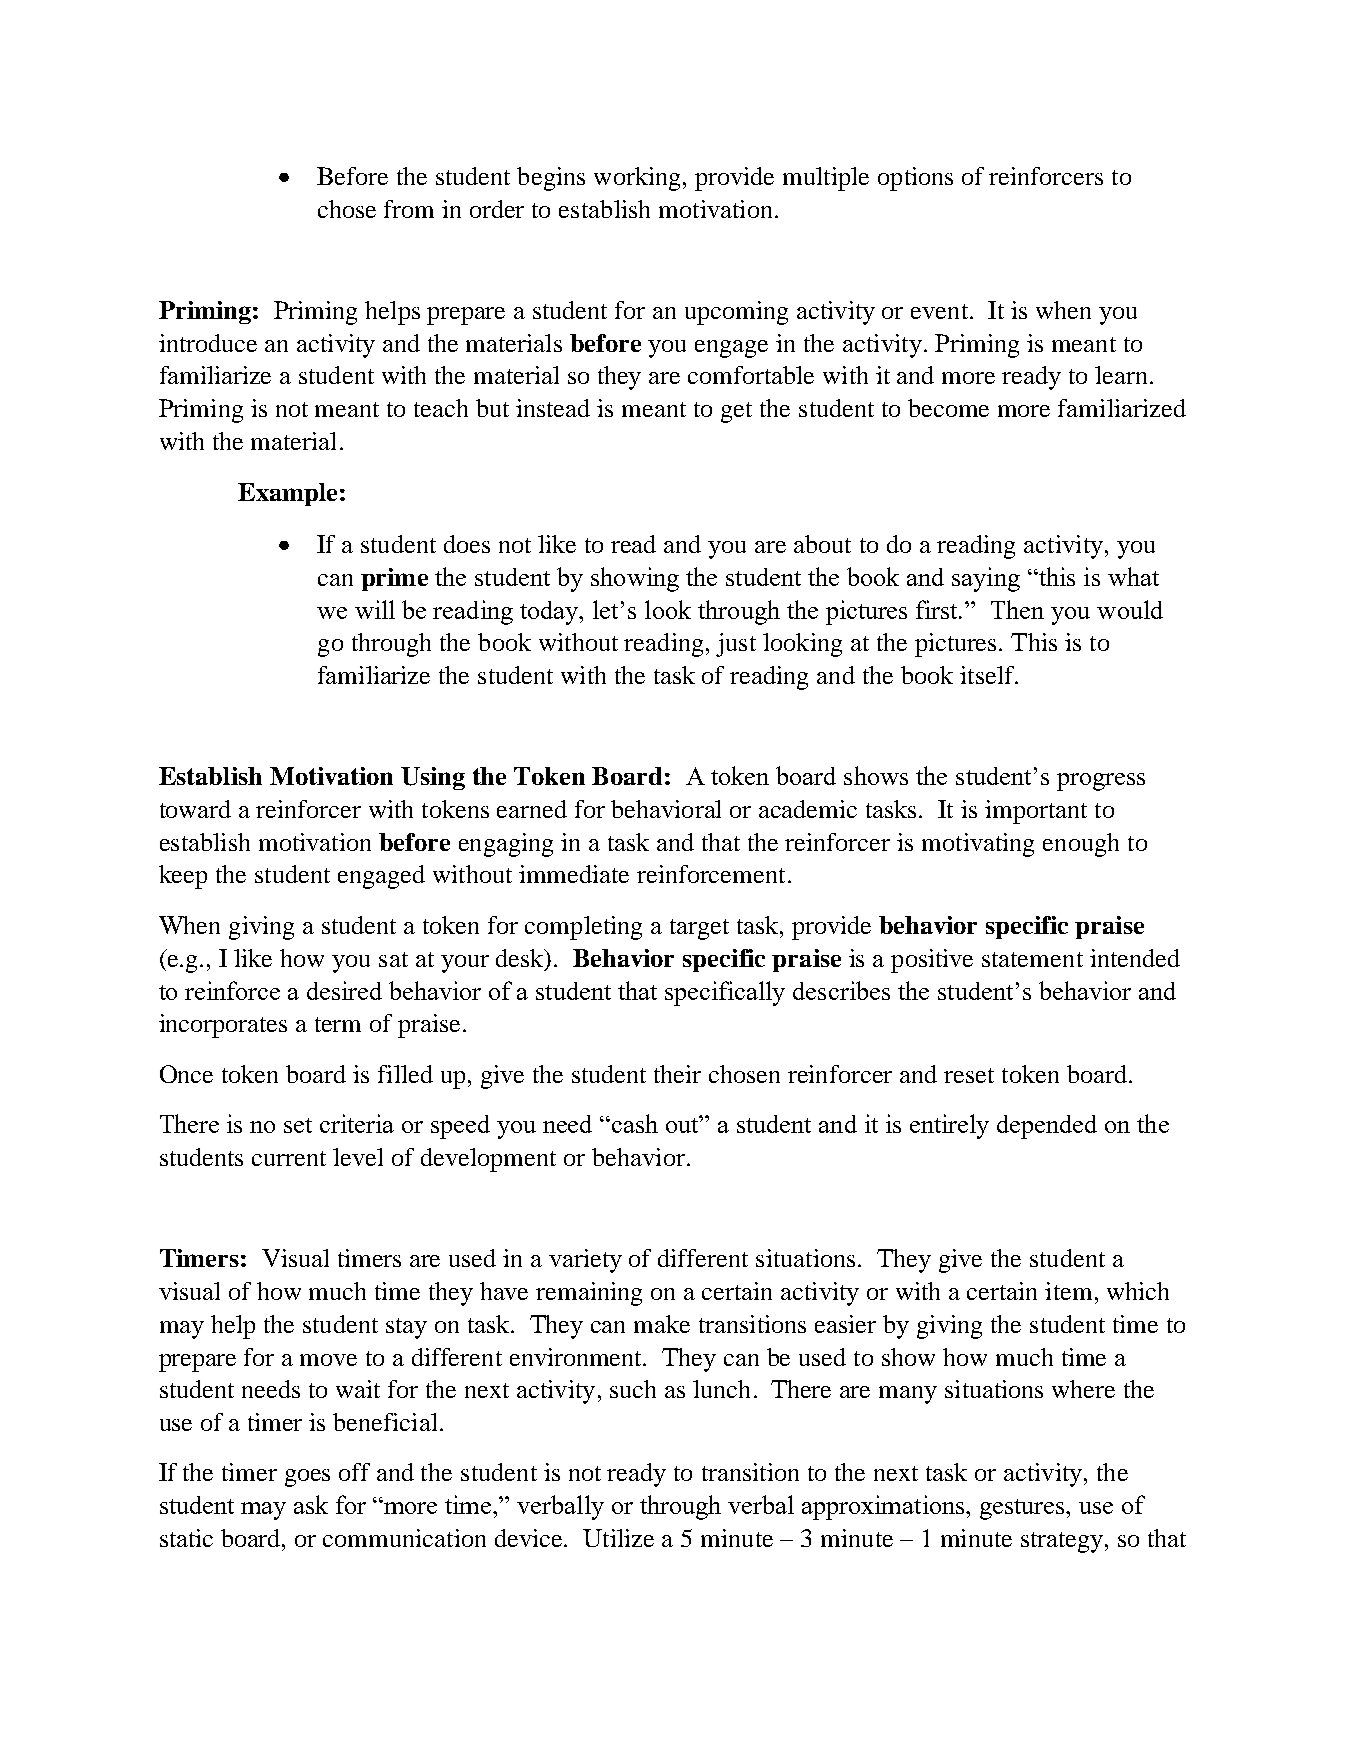  Describe the element at coordinates (375, 609) in the document. I see `will` at that location.
